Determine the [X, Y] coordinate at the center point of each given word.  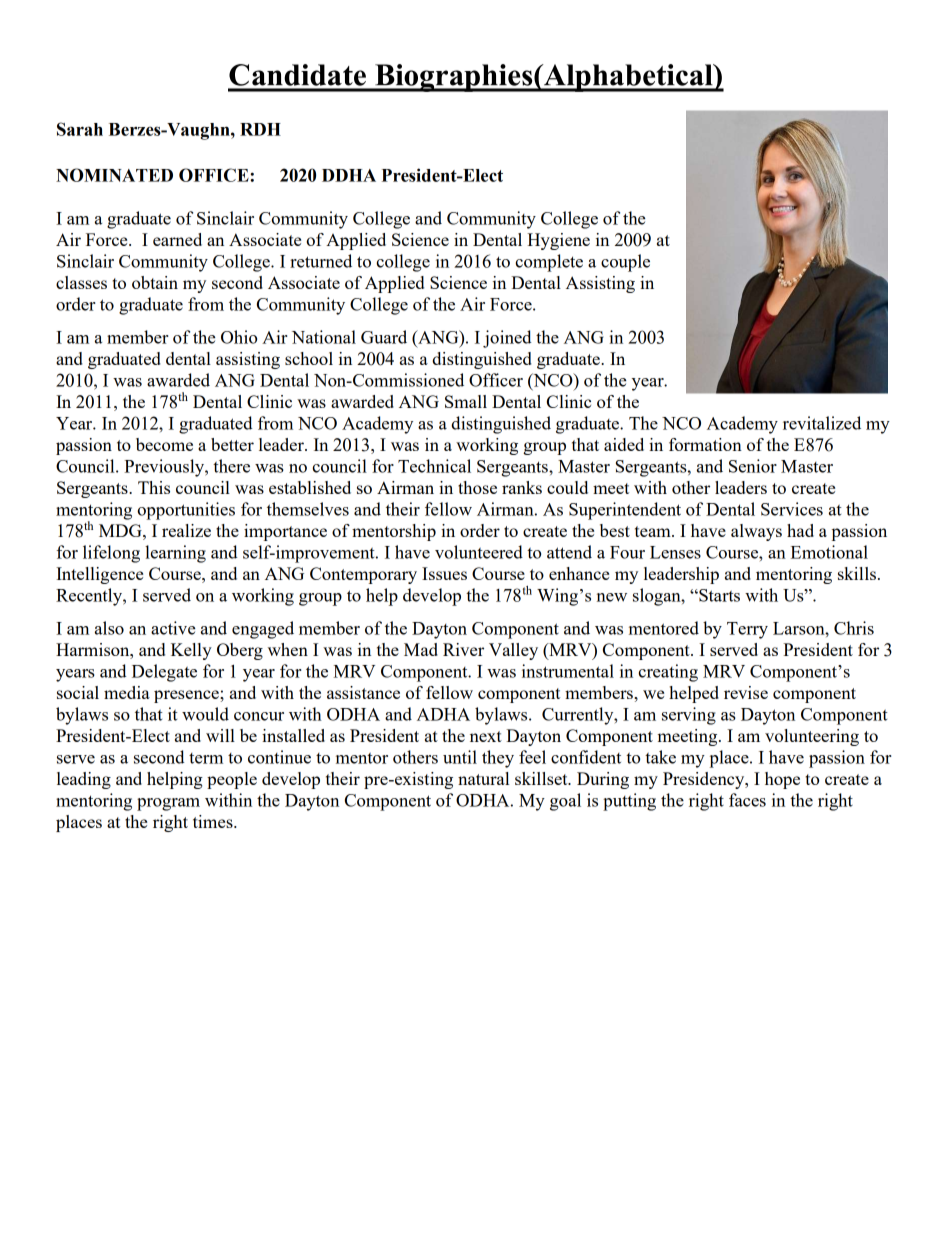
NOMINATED [114, 175]
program [168, 804]
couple [625, 263]
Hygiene [558, 241]
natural [483, 778]
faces [747, 800]
